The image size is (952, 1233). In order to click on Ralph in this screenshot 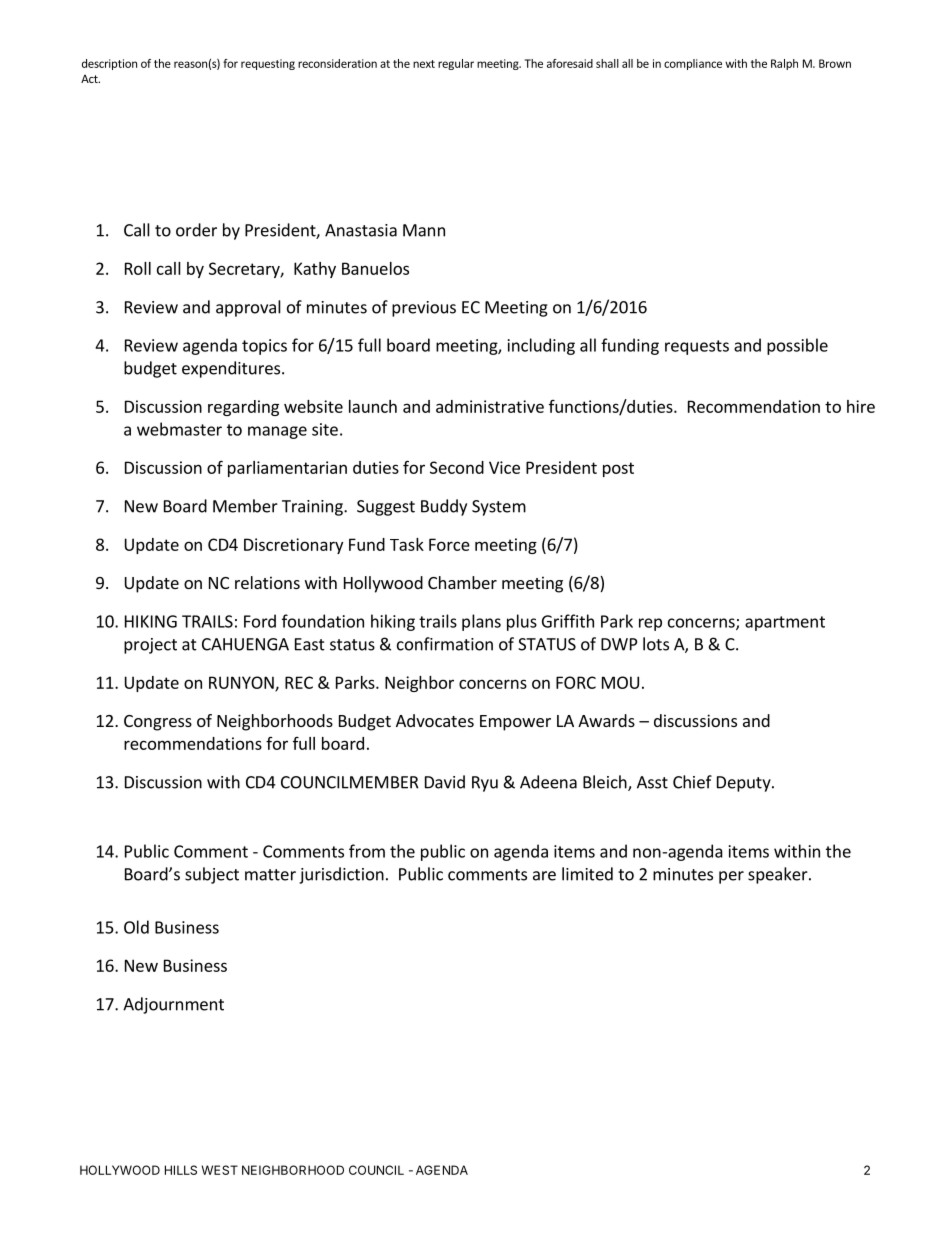, I will do `click(784, 64)`.
